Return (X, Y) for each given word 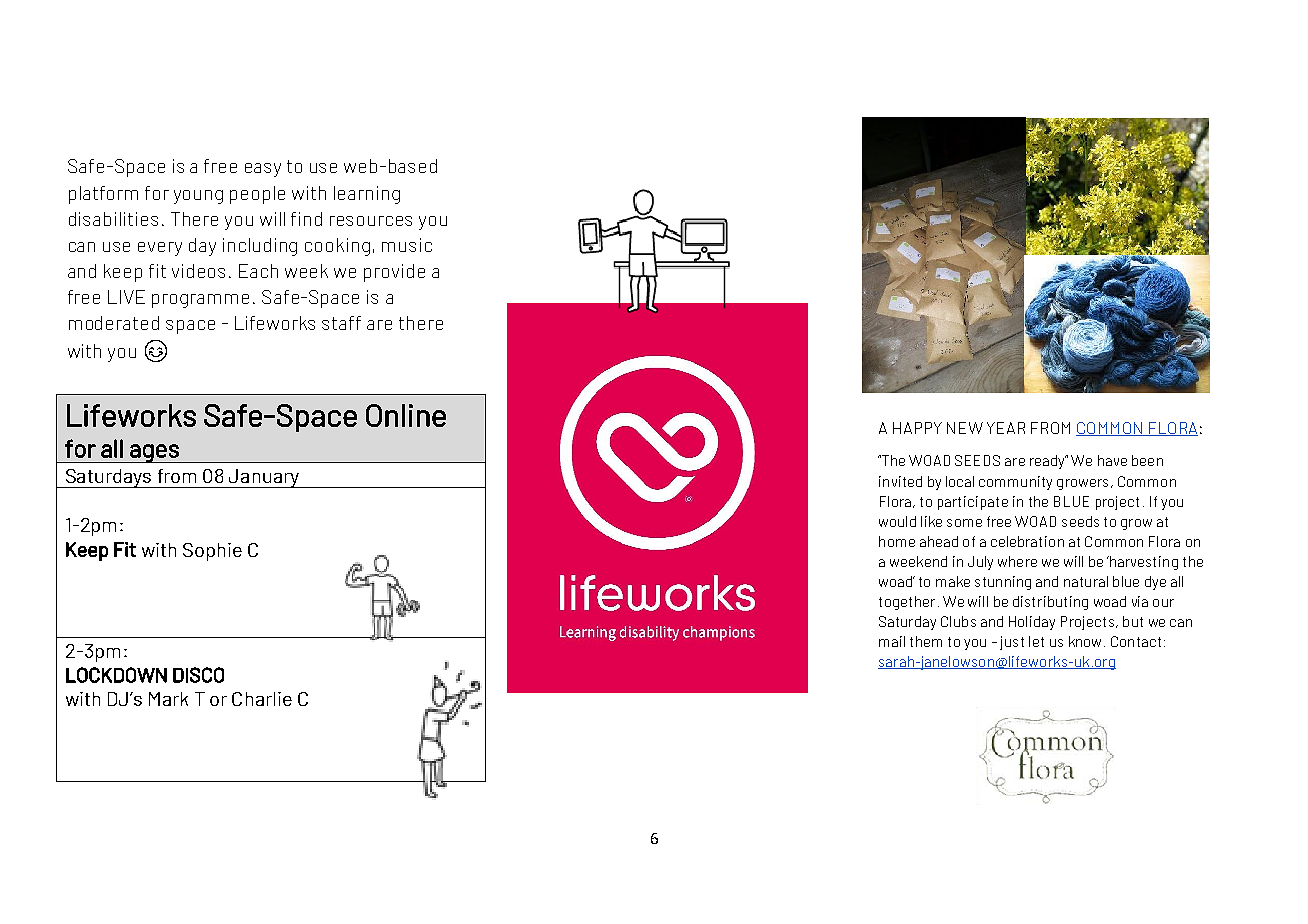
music (407, 245)
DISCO (198, 675)
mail (892, 641)
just (1012, 643)
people (257, 195)
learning (367, 195)
